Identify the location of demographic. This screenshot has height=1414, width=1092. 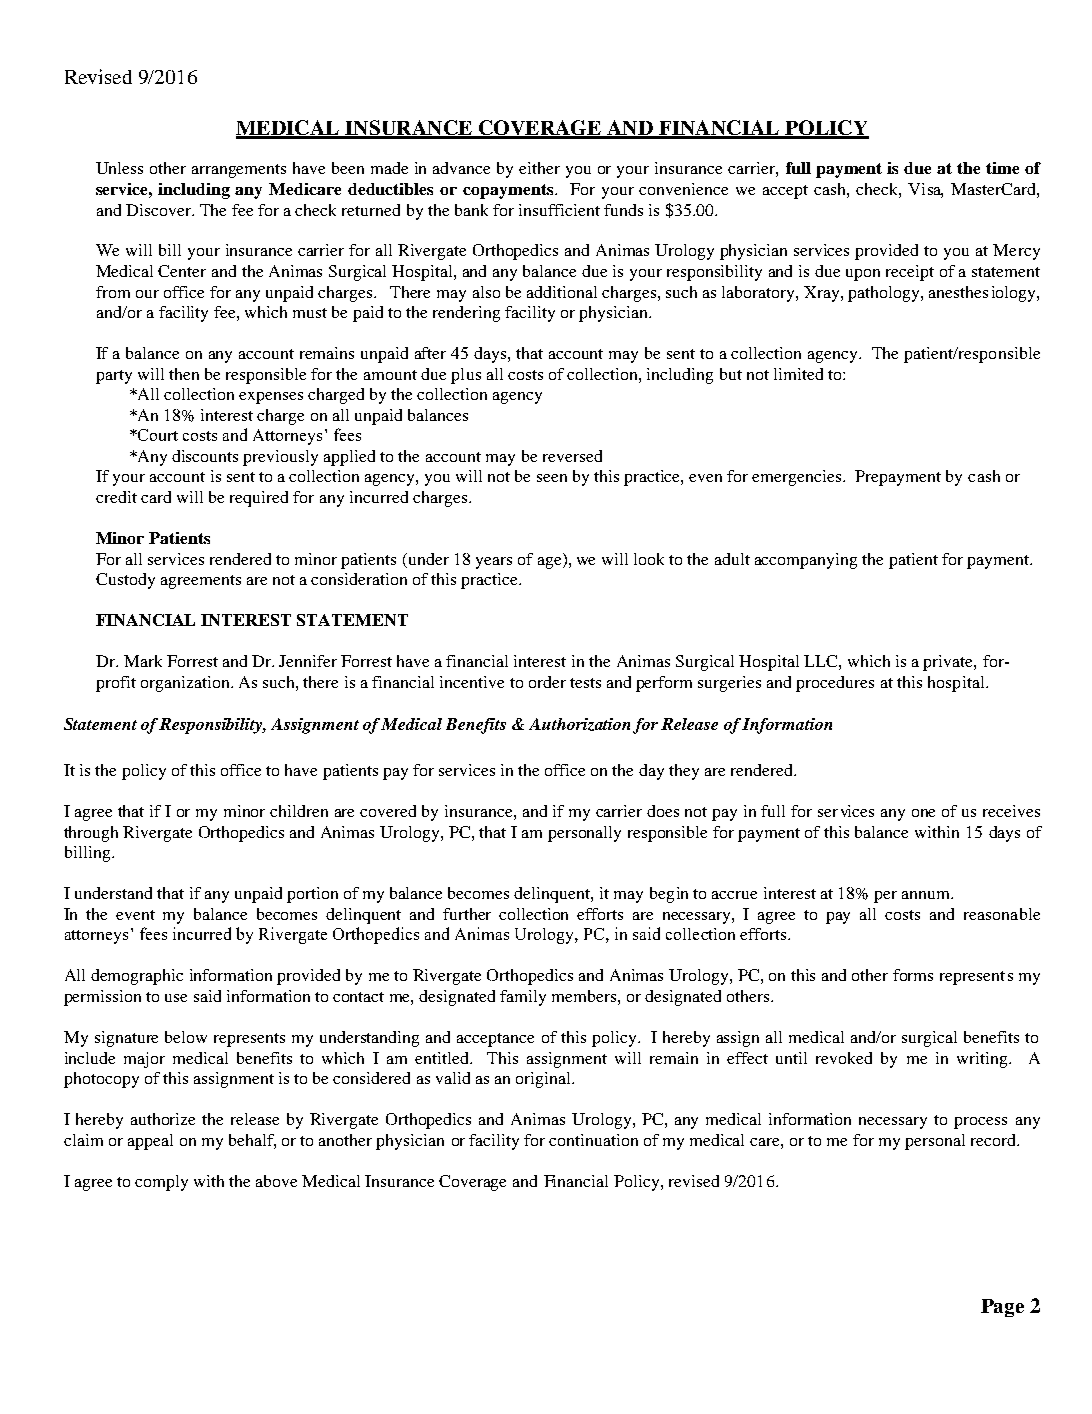
(137, 977).
